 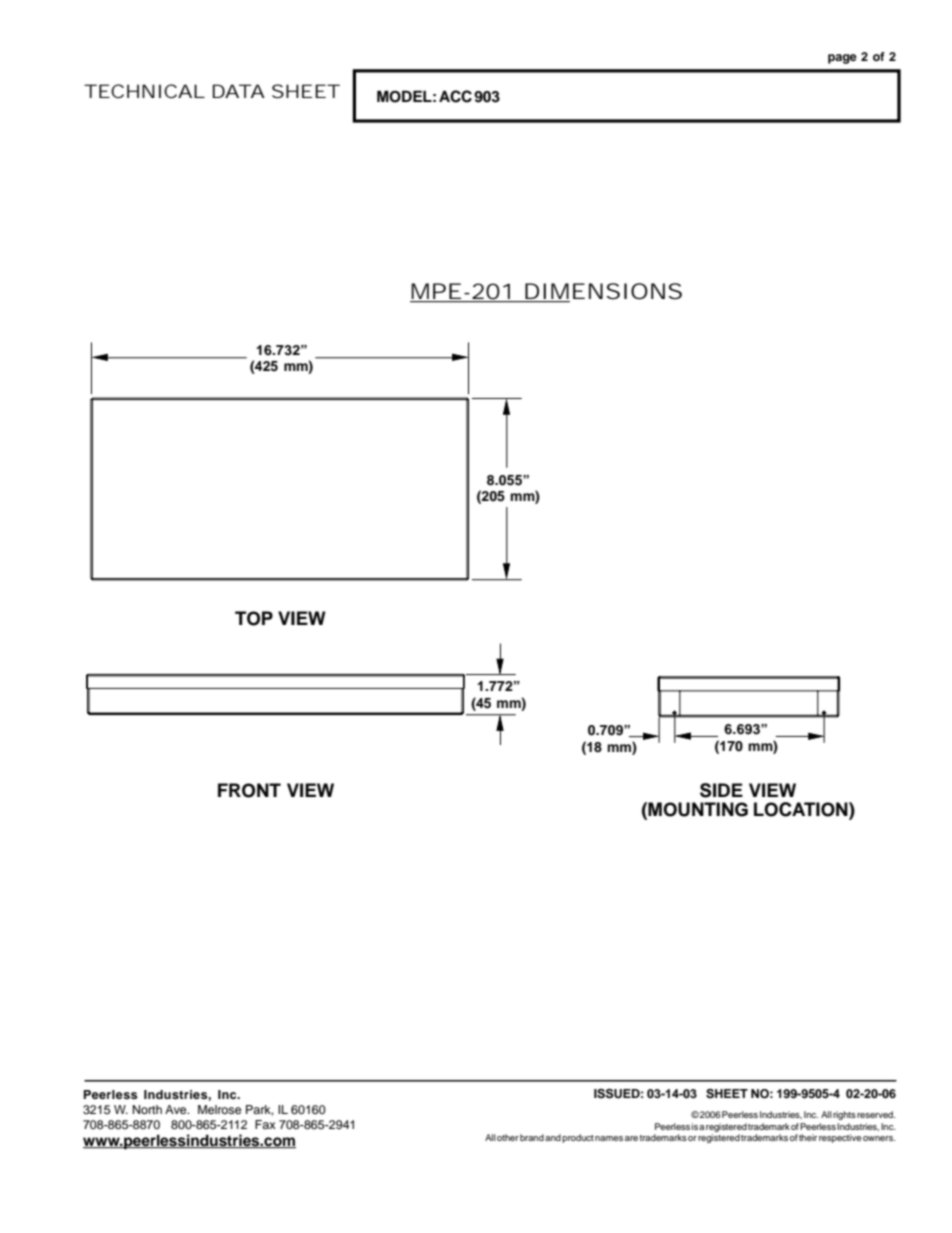 What do you see at coordinates (239, 91) in the image?
I see `DATA` at bounding box center [239, 91].
